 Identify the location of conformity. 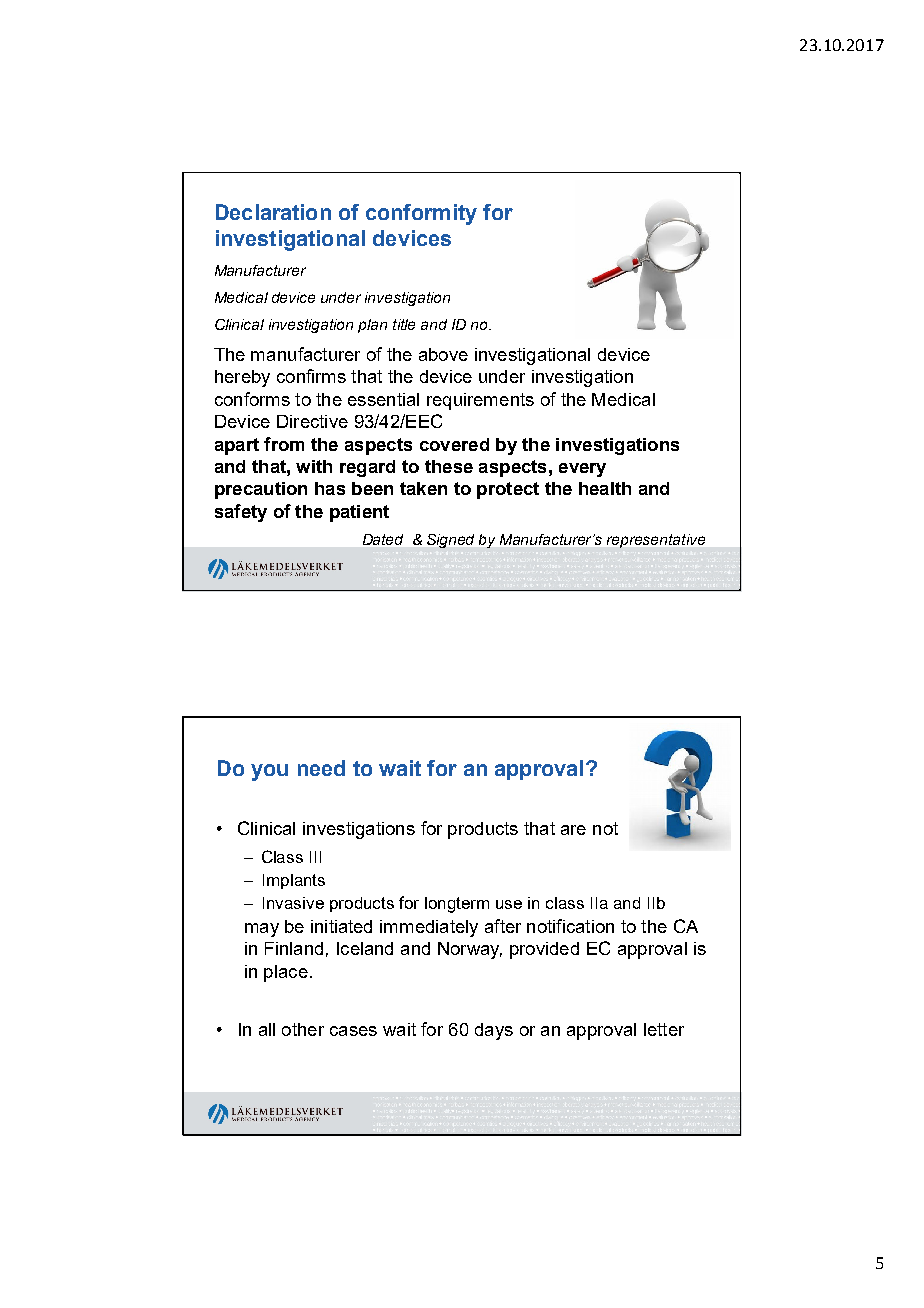
(421, 214).
